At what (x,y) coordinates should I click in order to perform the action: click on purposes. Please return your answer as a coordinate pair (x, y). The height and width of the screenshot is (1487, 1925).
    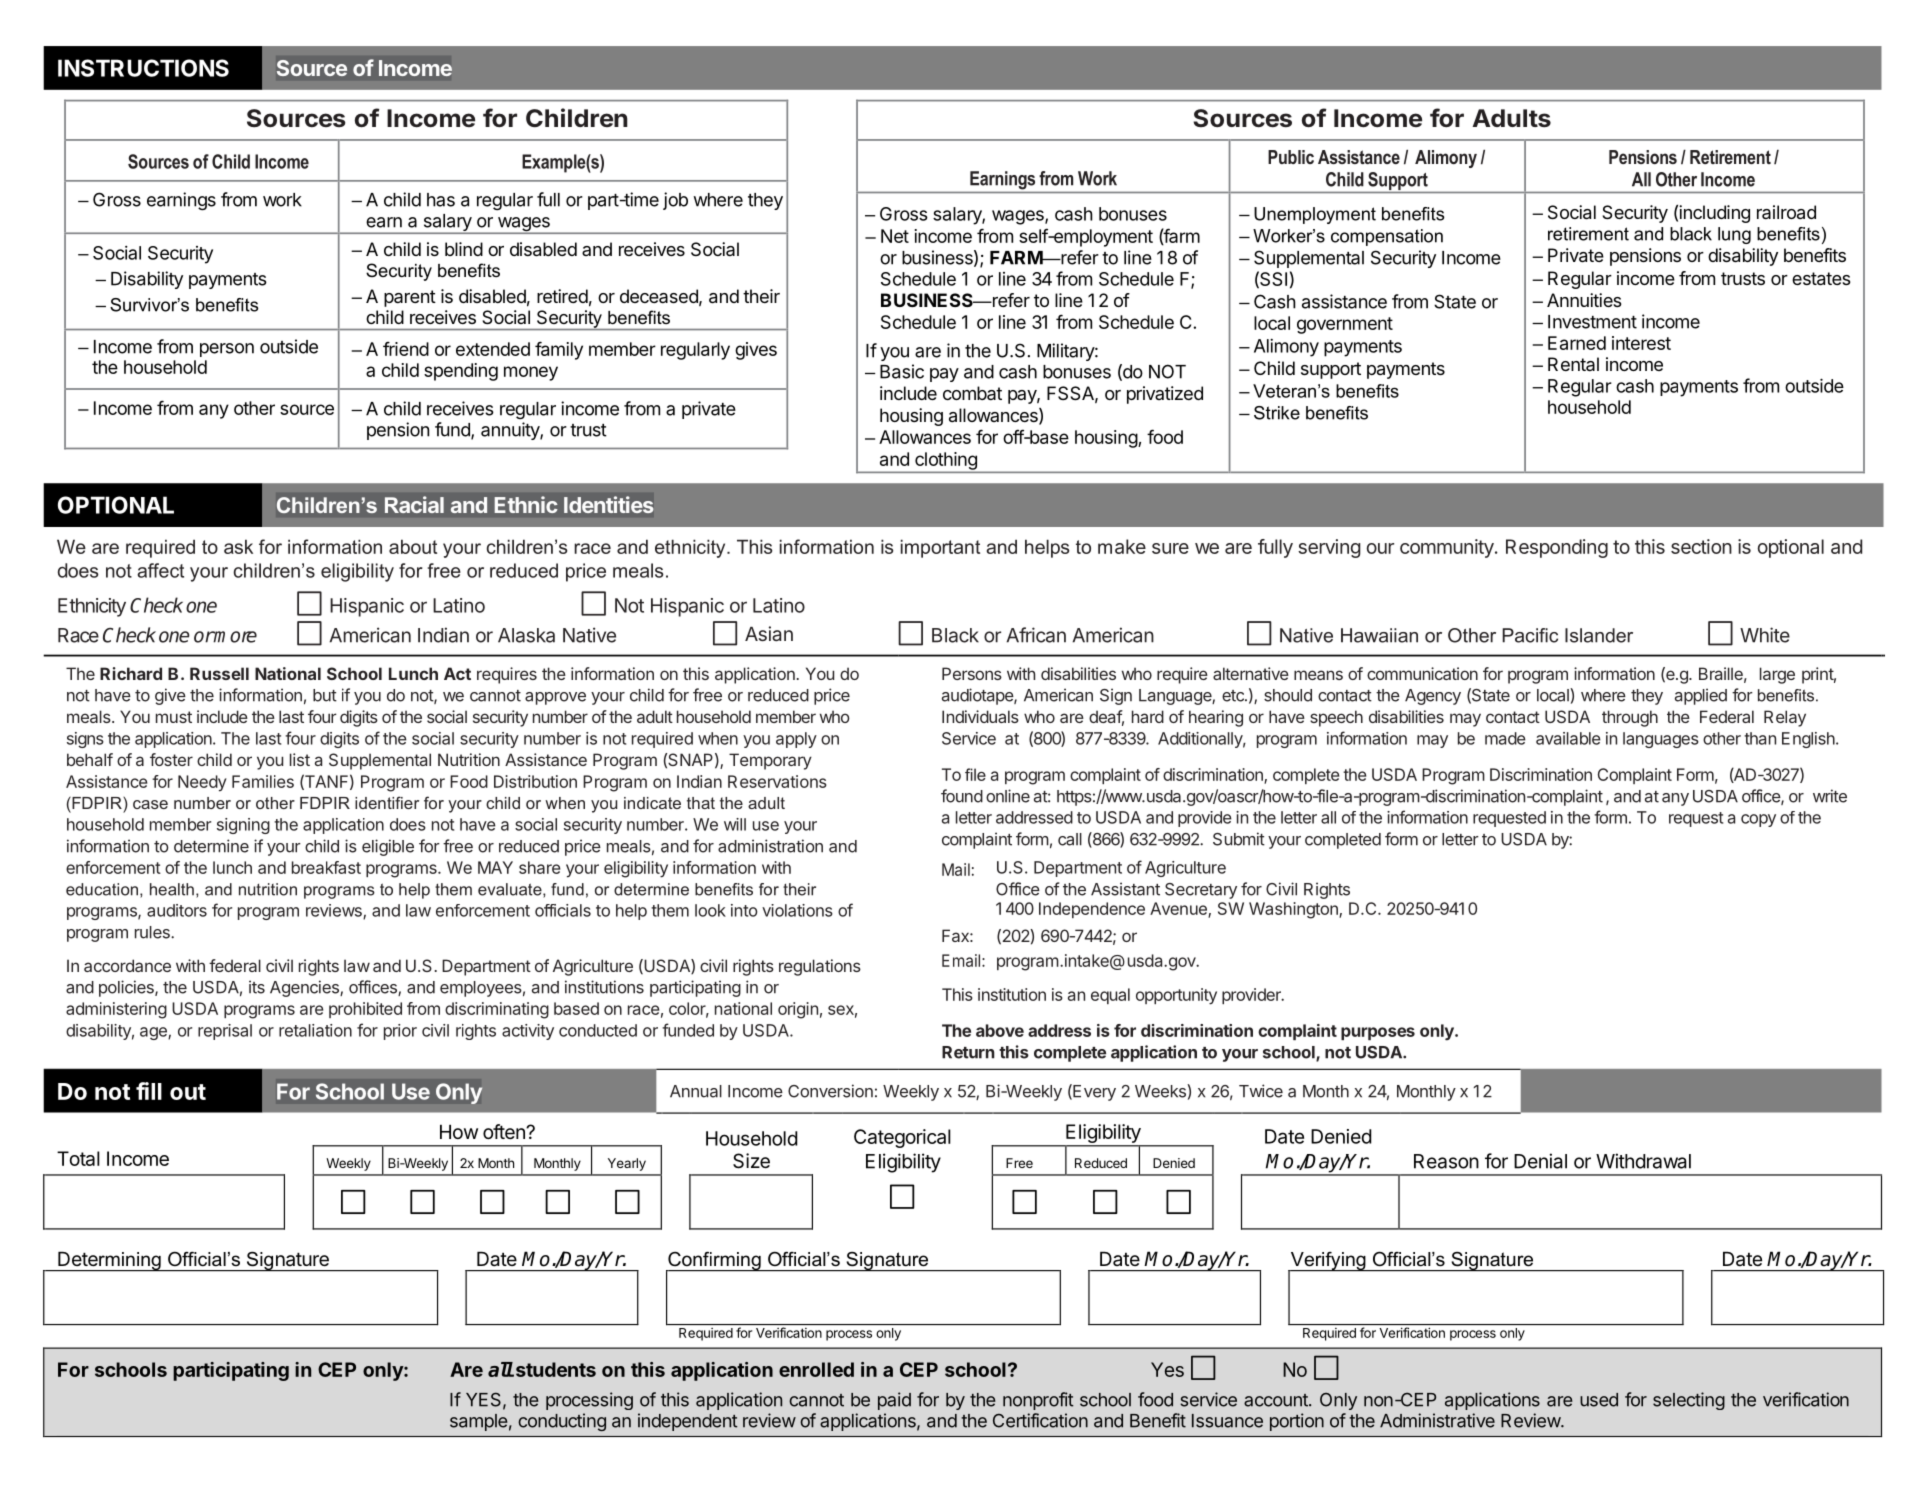
    Looking at the image, I should click on (1378, 1033).
